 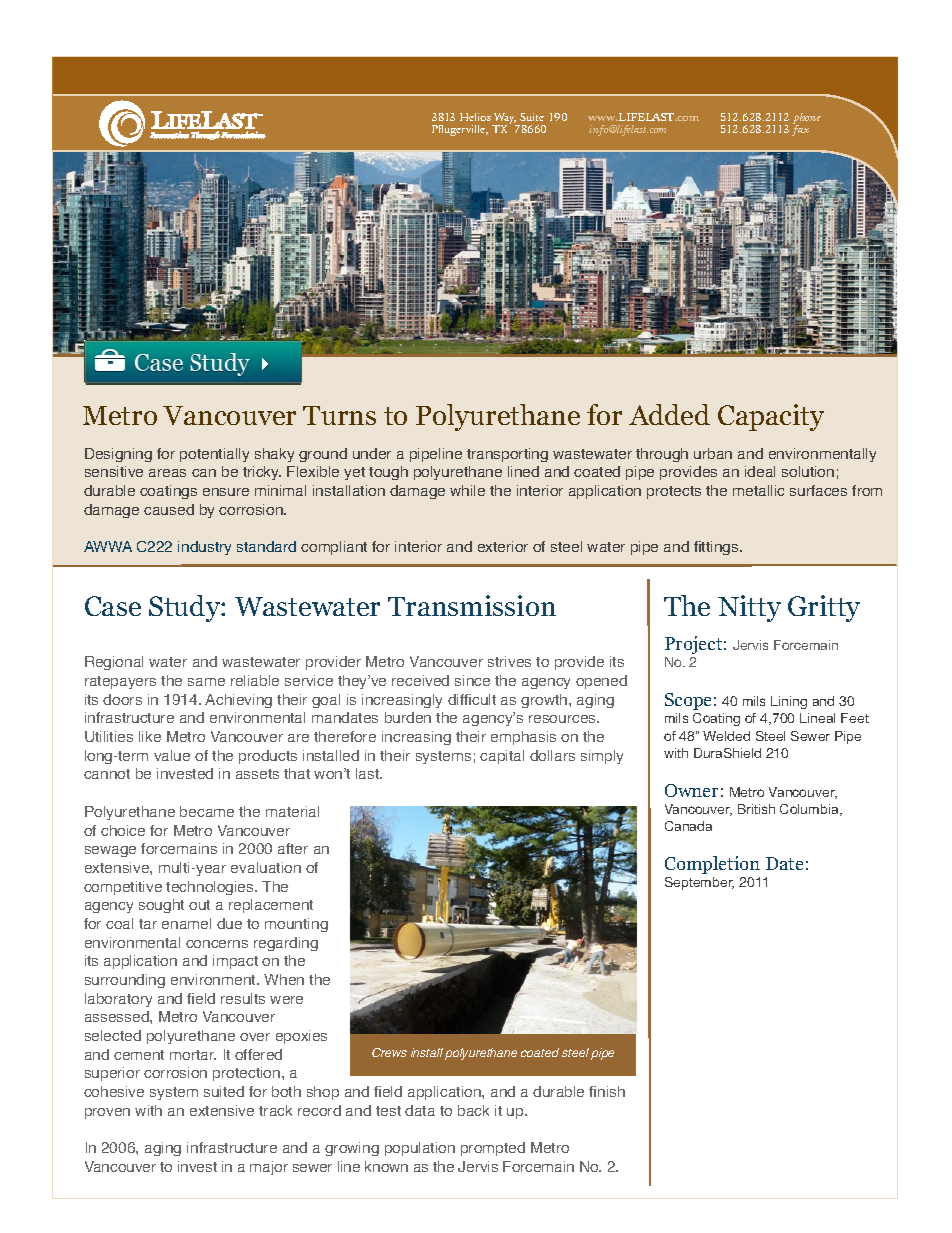 What do you see at coordinates (493, 1149) in the screenshot?
I see `prompted` at bounding box center [493, 1149].
